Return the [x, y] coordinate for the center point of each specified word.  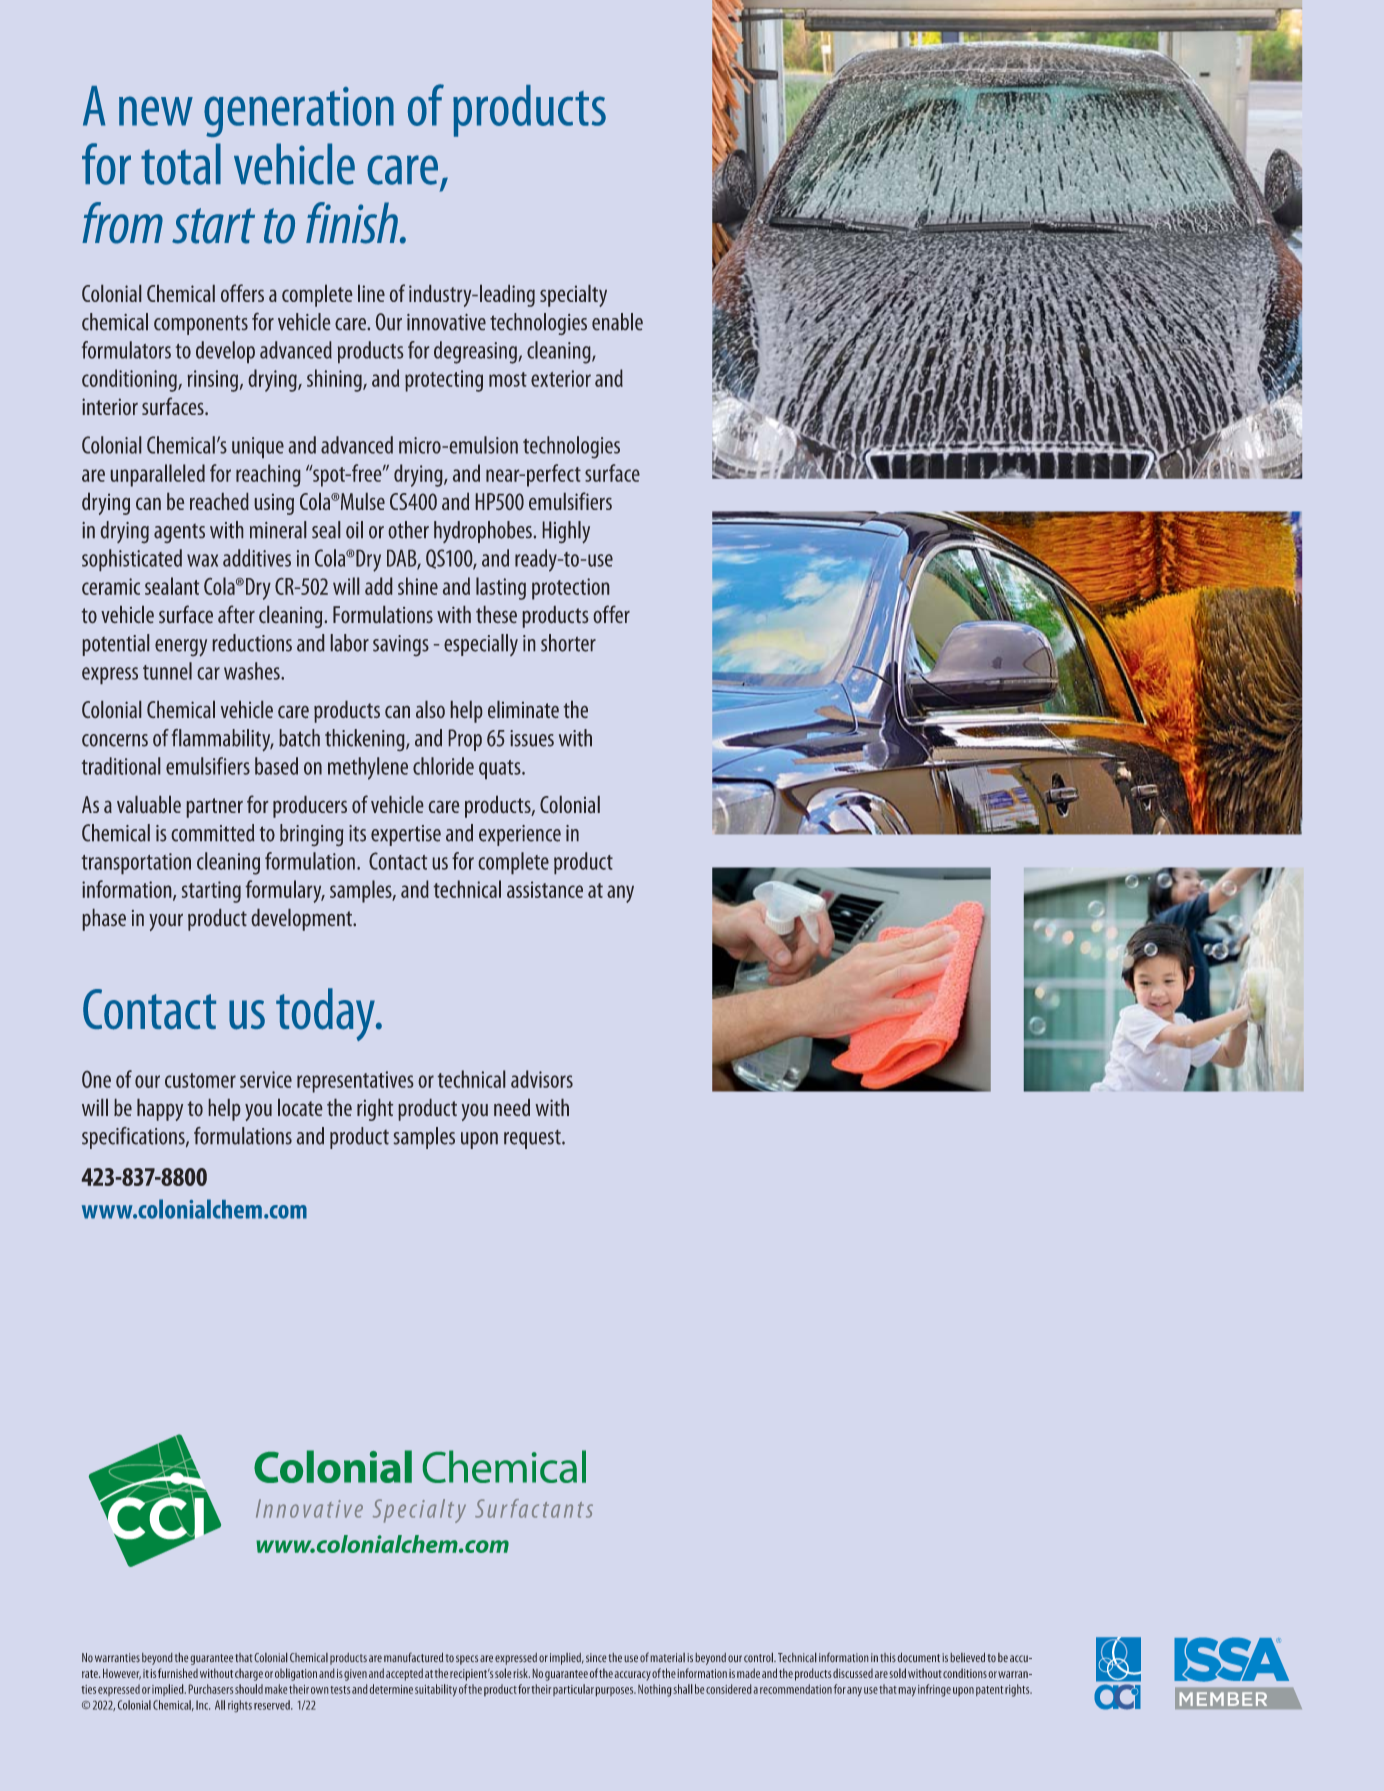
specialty [573, 296]
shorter [568, 643]
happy [160, 1110]
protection [570, 589]
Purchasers [211, 1689]
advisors [542, 1079]
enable [617, 321]
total [181, 164]
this [888, 1657]
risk [522, 1673]
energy [181, 648]
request [533, 1139]
